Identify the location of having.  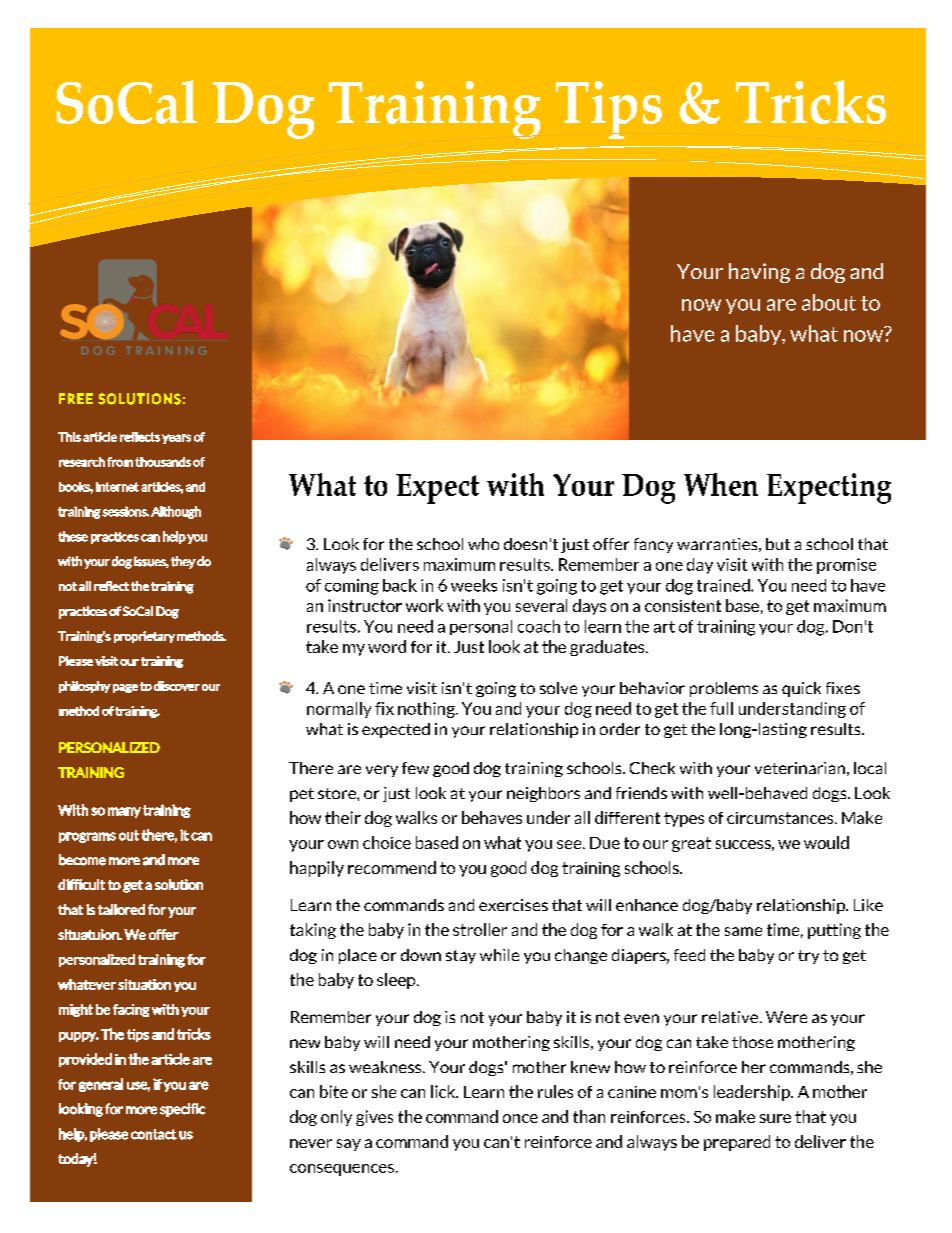
(759, 273).
